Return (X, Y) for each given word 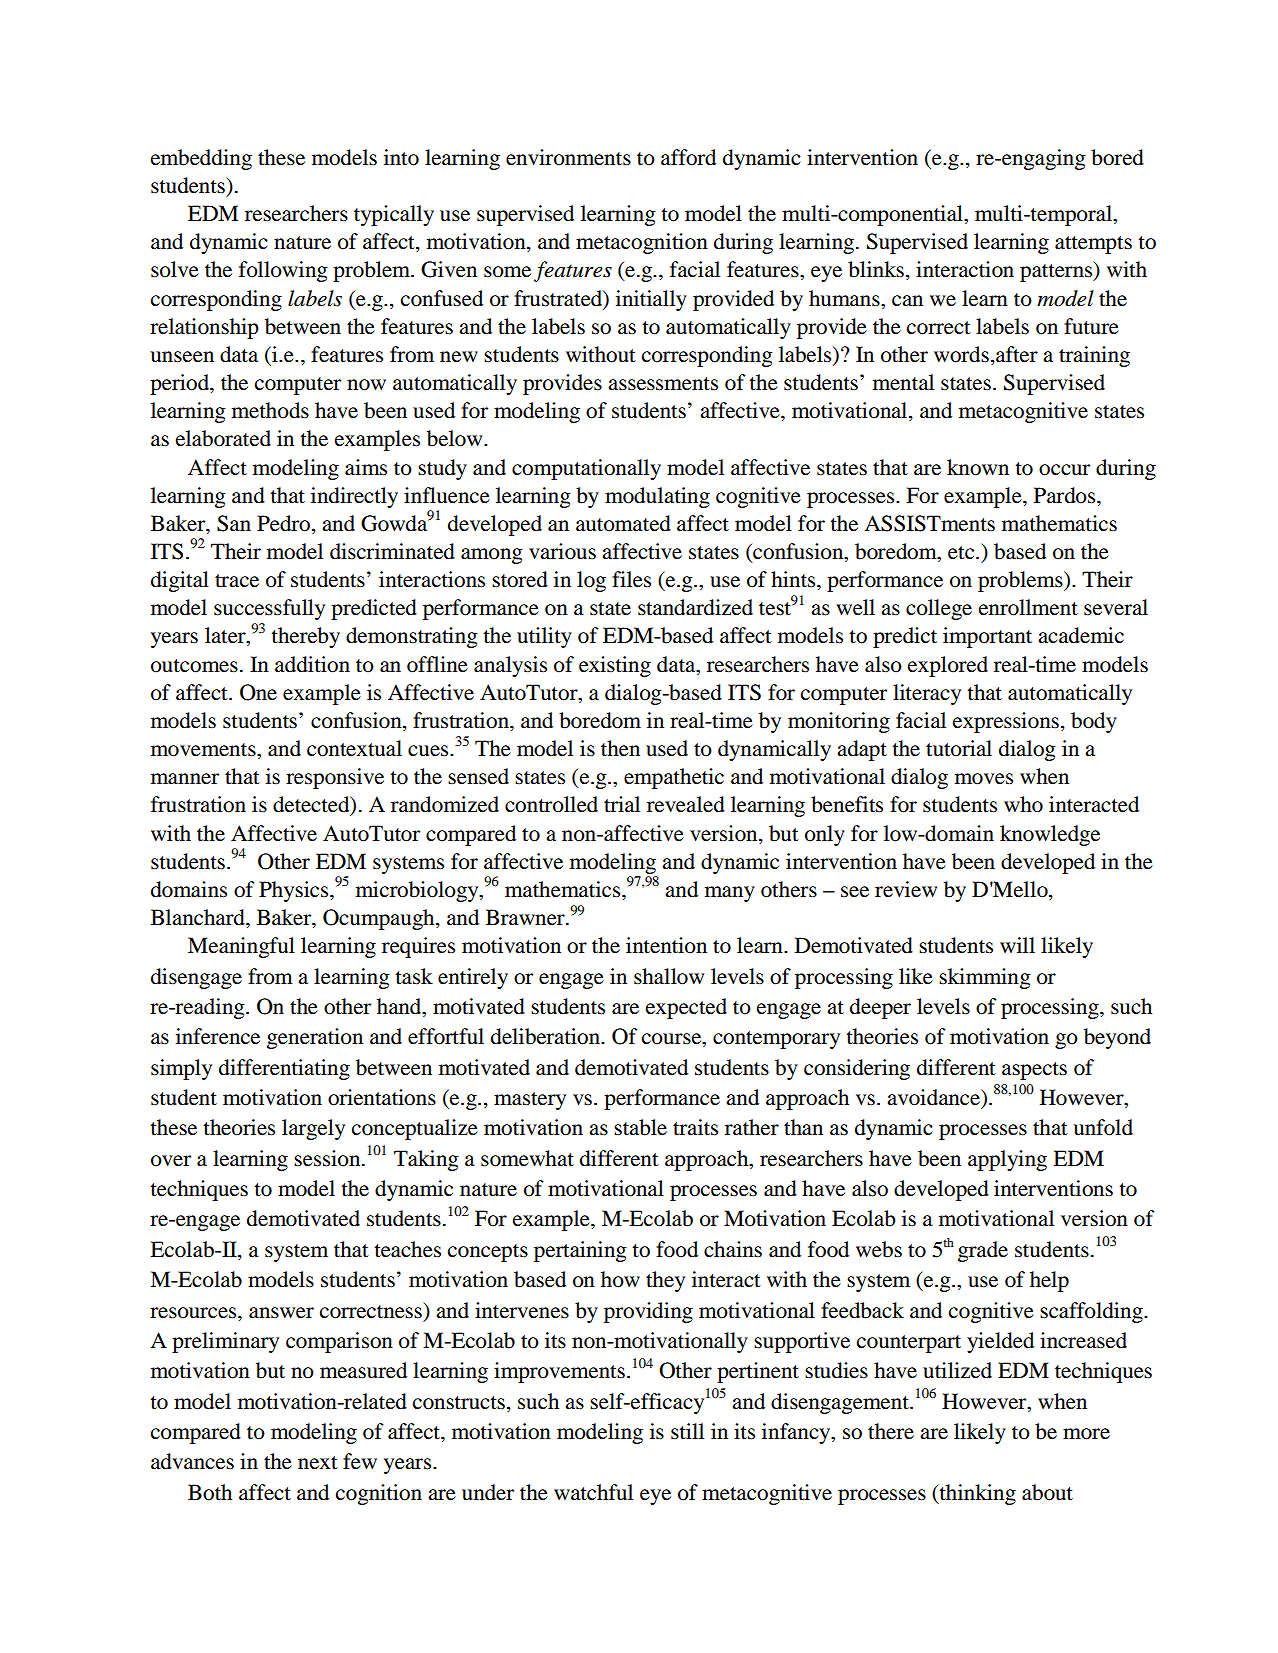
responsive (335, 778)
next (318, 1463)
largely (313, 1129)
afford (688, 157)
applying (1007, 1160)
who (1023, 804)
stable (640, 1127)
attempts (1093, 245)
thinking (976, 1494)
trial (622, 804)
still (687, 1431)
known (978, 467)
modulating (657, 497)
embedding (201, 159)
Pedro (285, 524)
